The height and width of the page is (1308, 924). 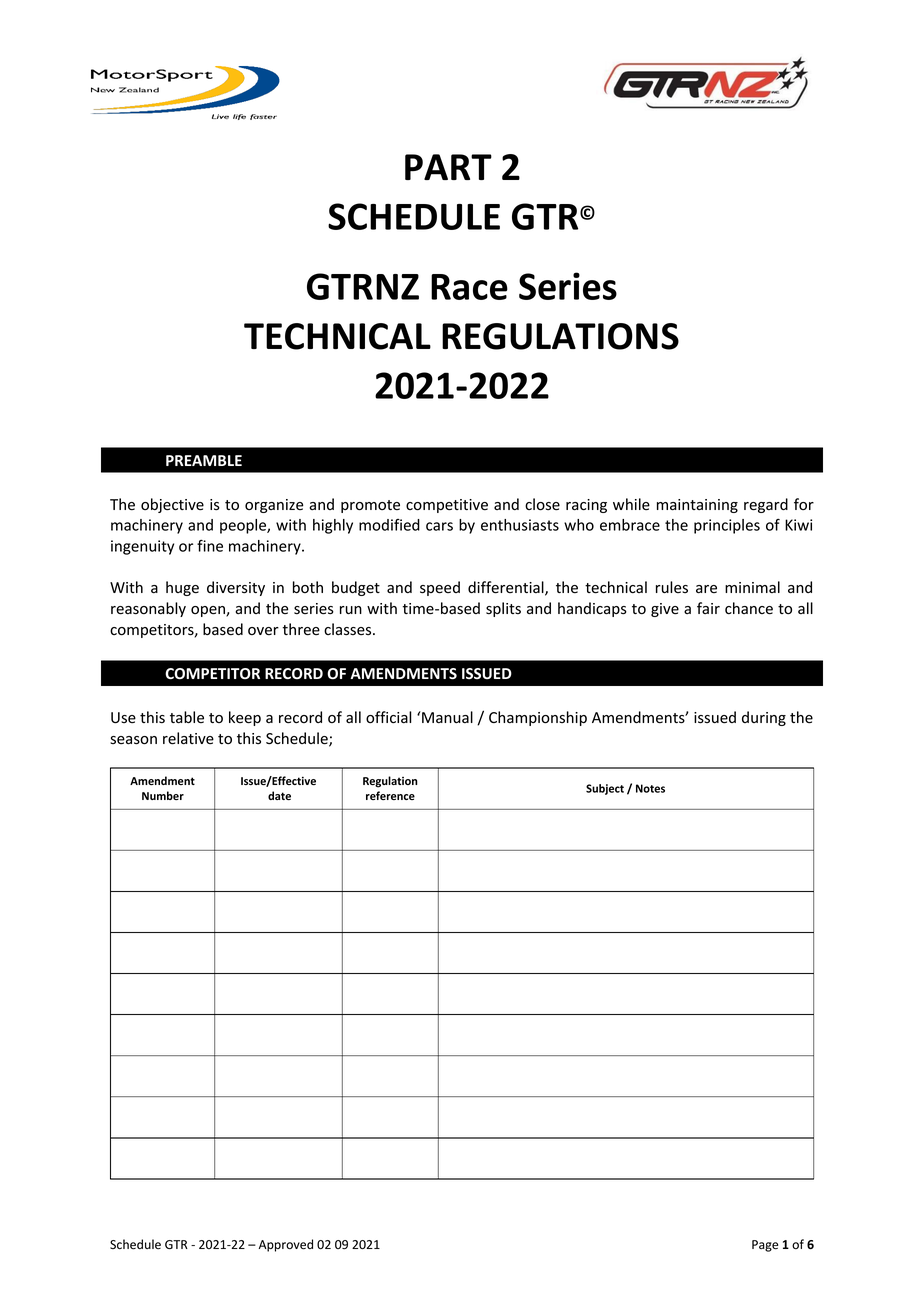 I want to click on PART, so click(x=448, y=167).
